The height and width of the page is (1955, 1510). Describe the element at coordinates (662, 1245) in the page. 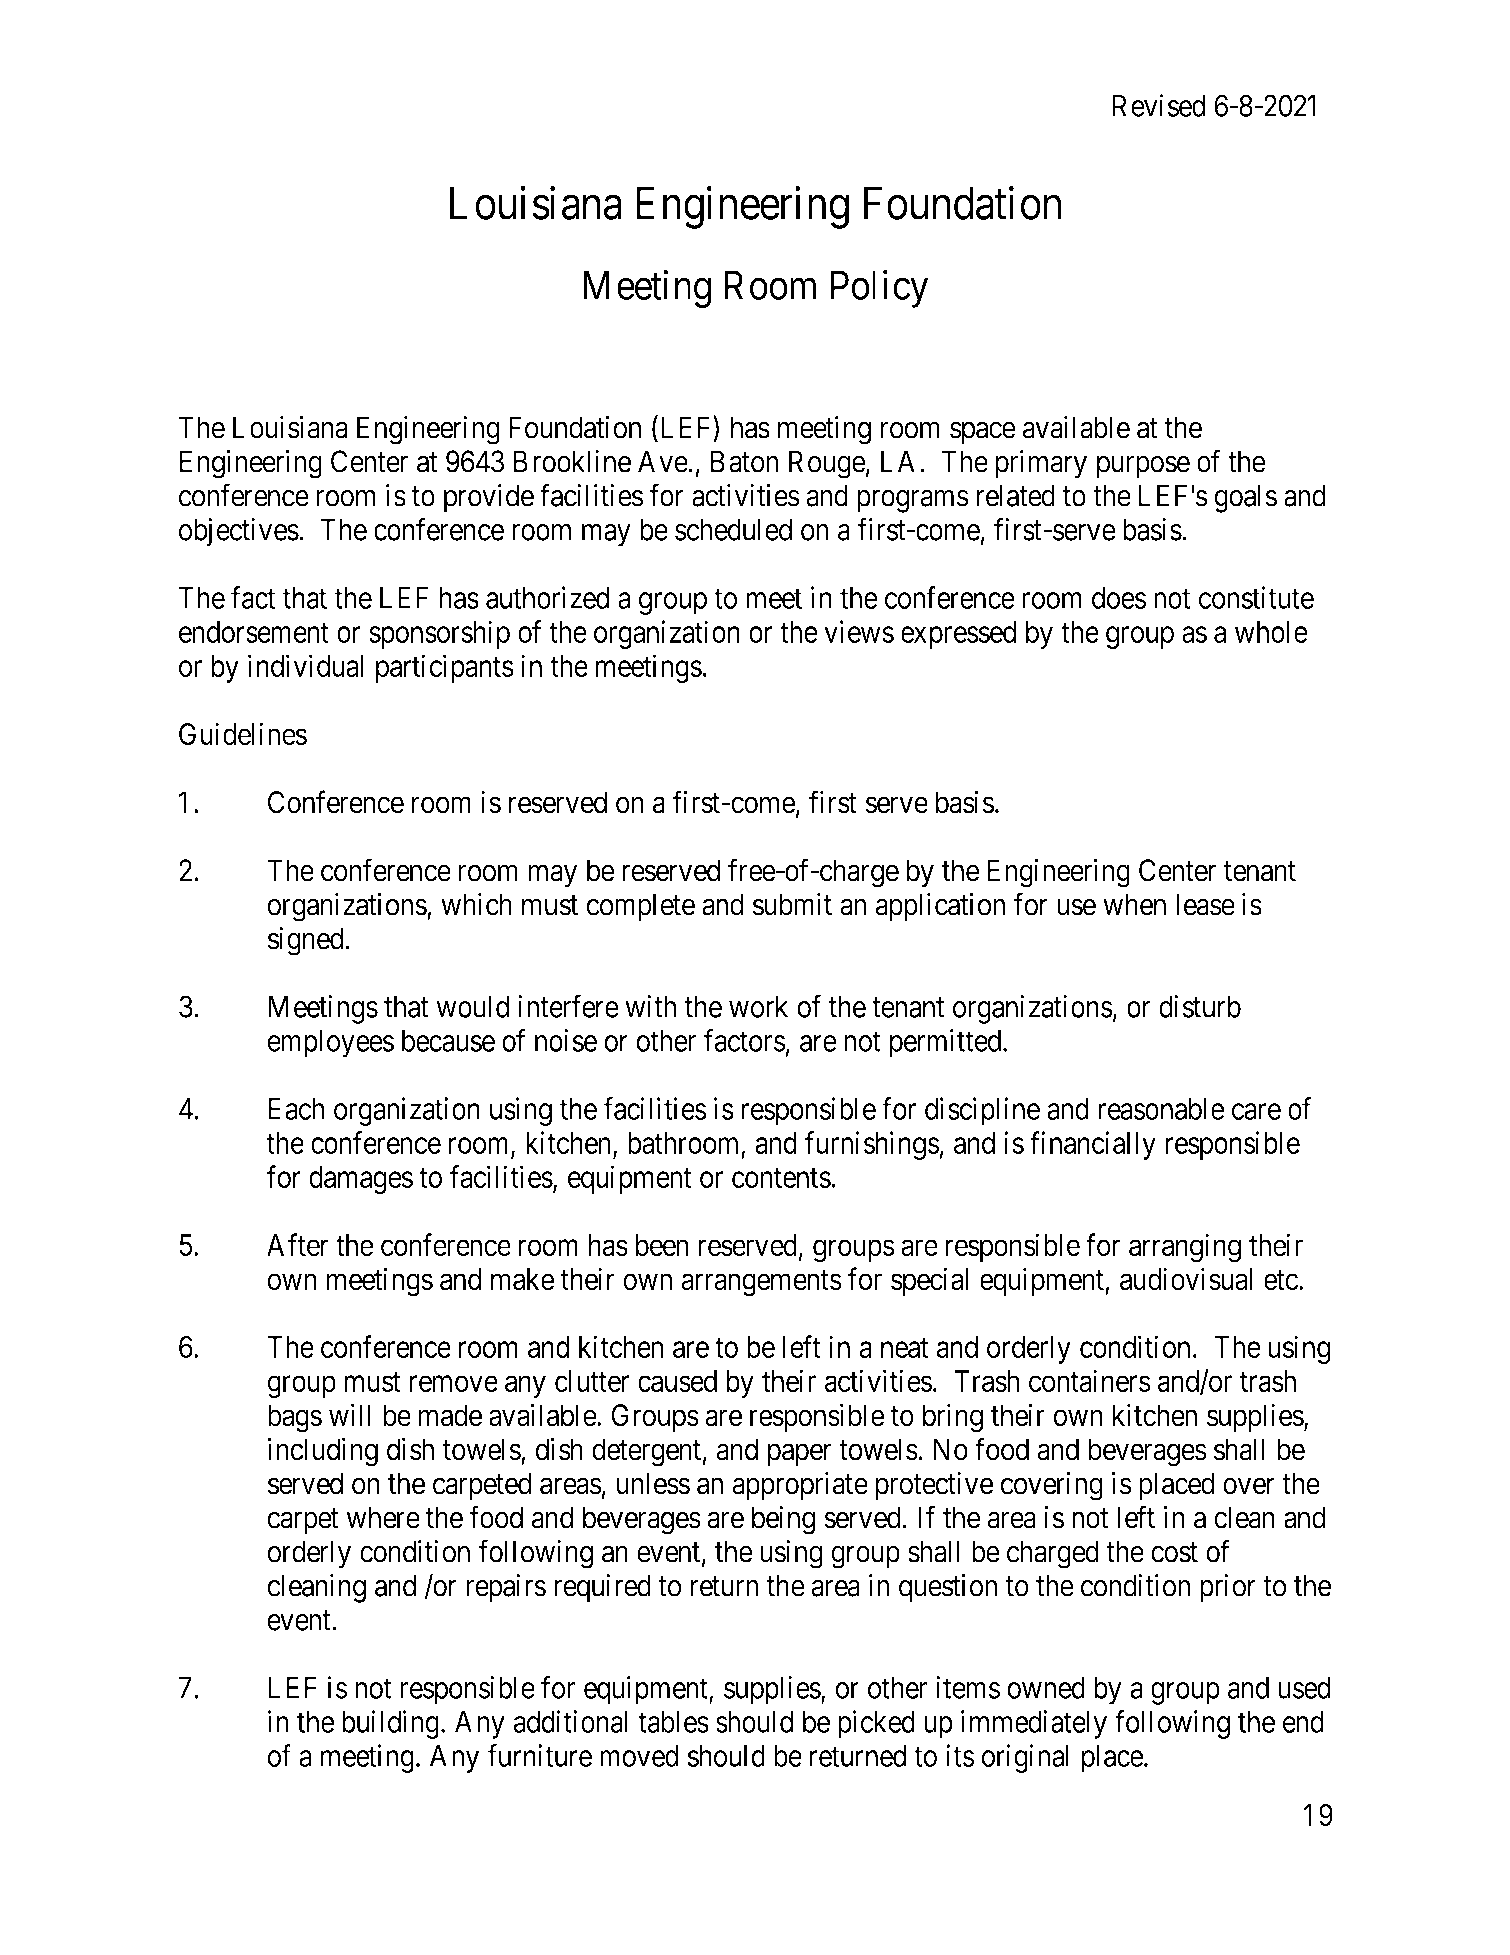

I see `been` at that location.
